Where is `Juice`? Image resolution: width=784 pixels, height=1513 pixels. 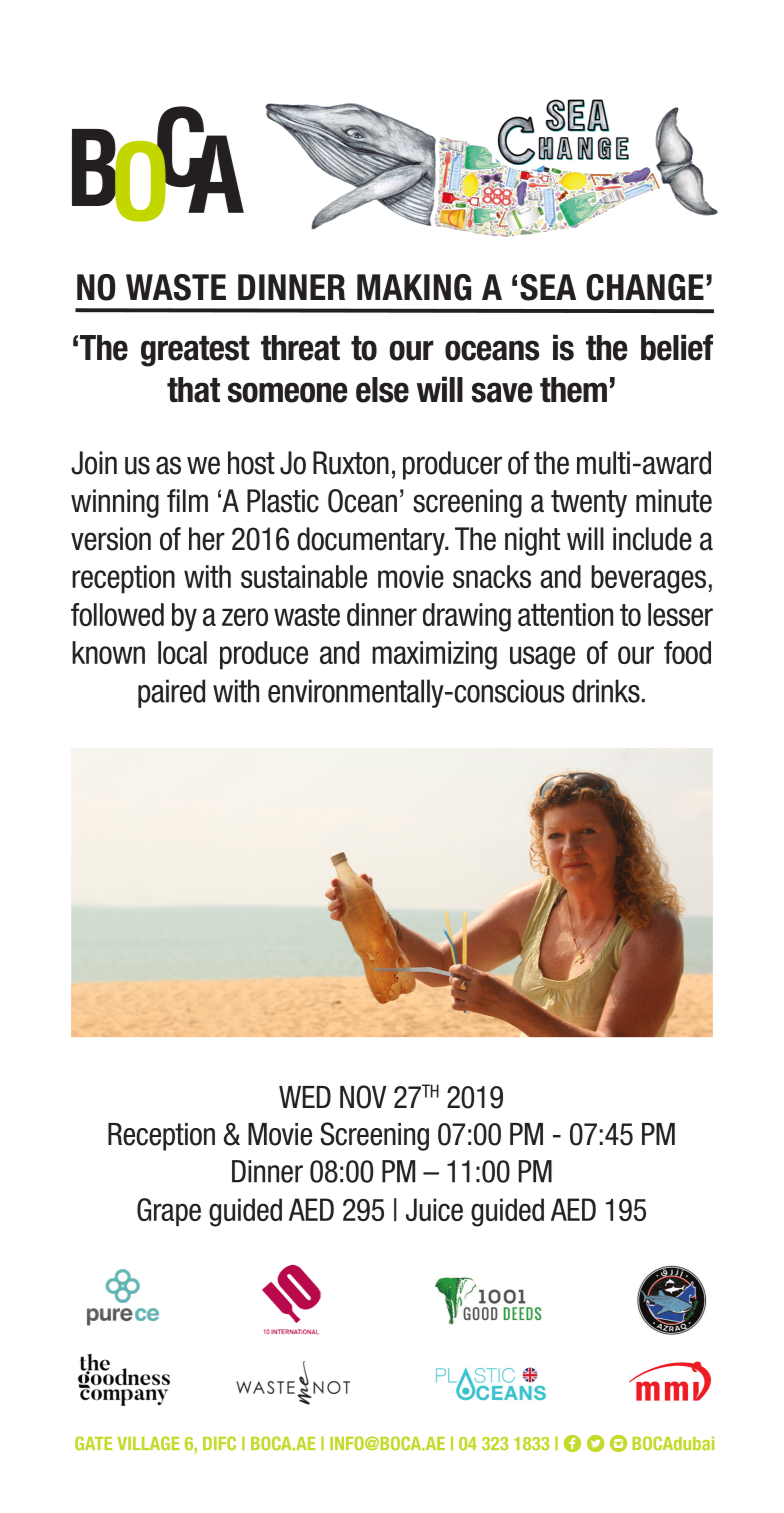
Juice is located at coordinates (434, 1209).
